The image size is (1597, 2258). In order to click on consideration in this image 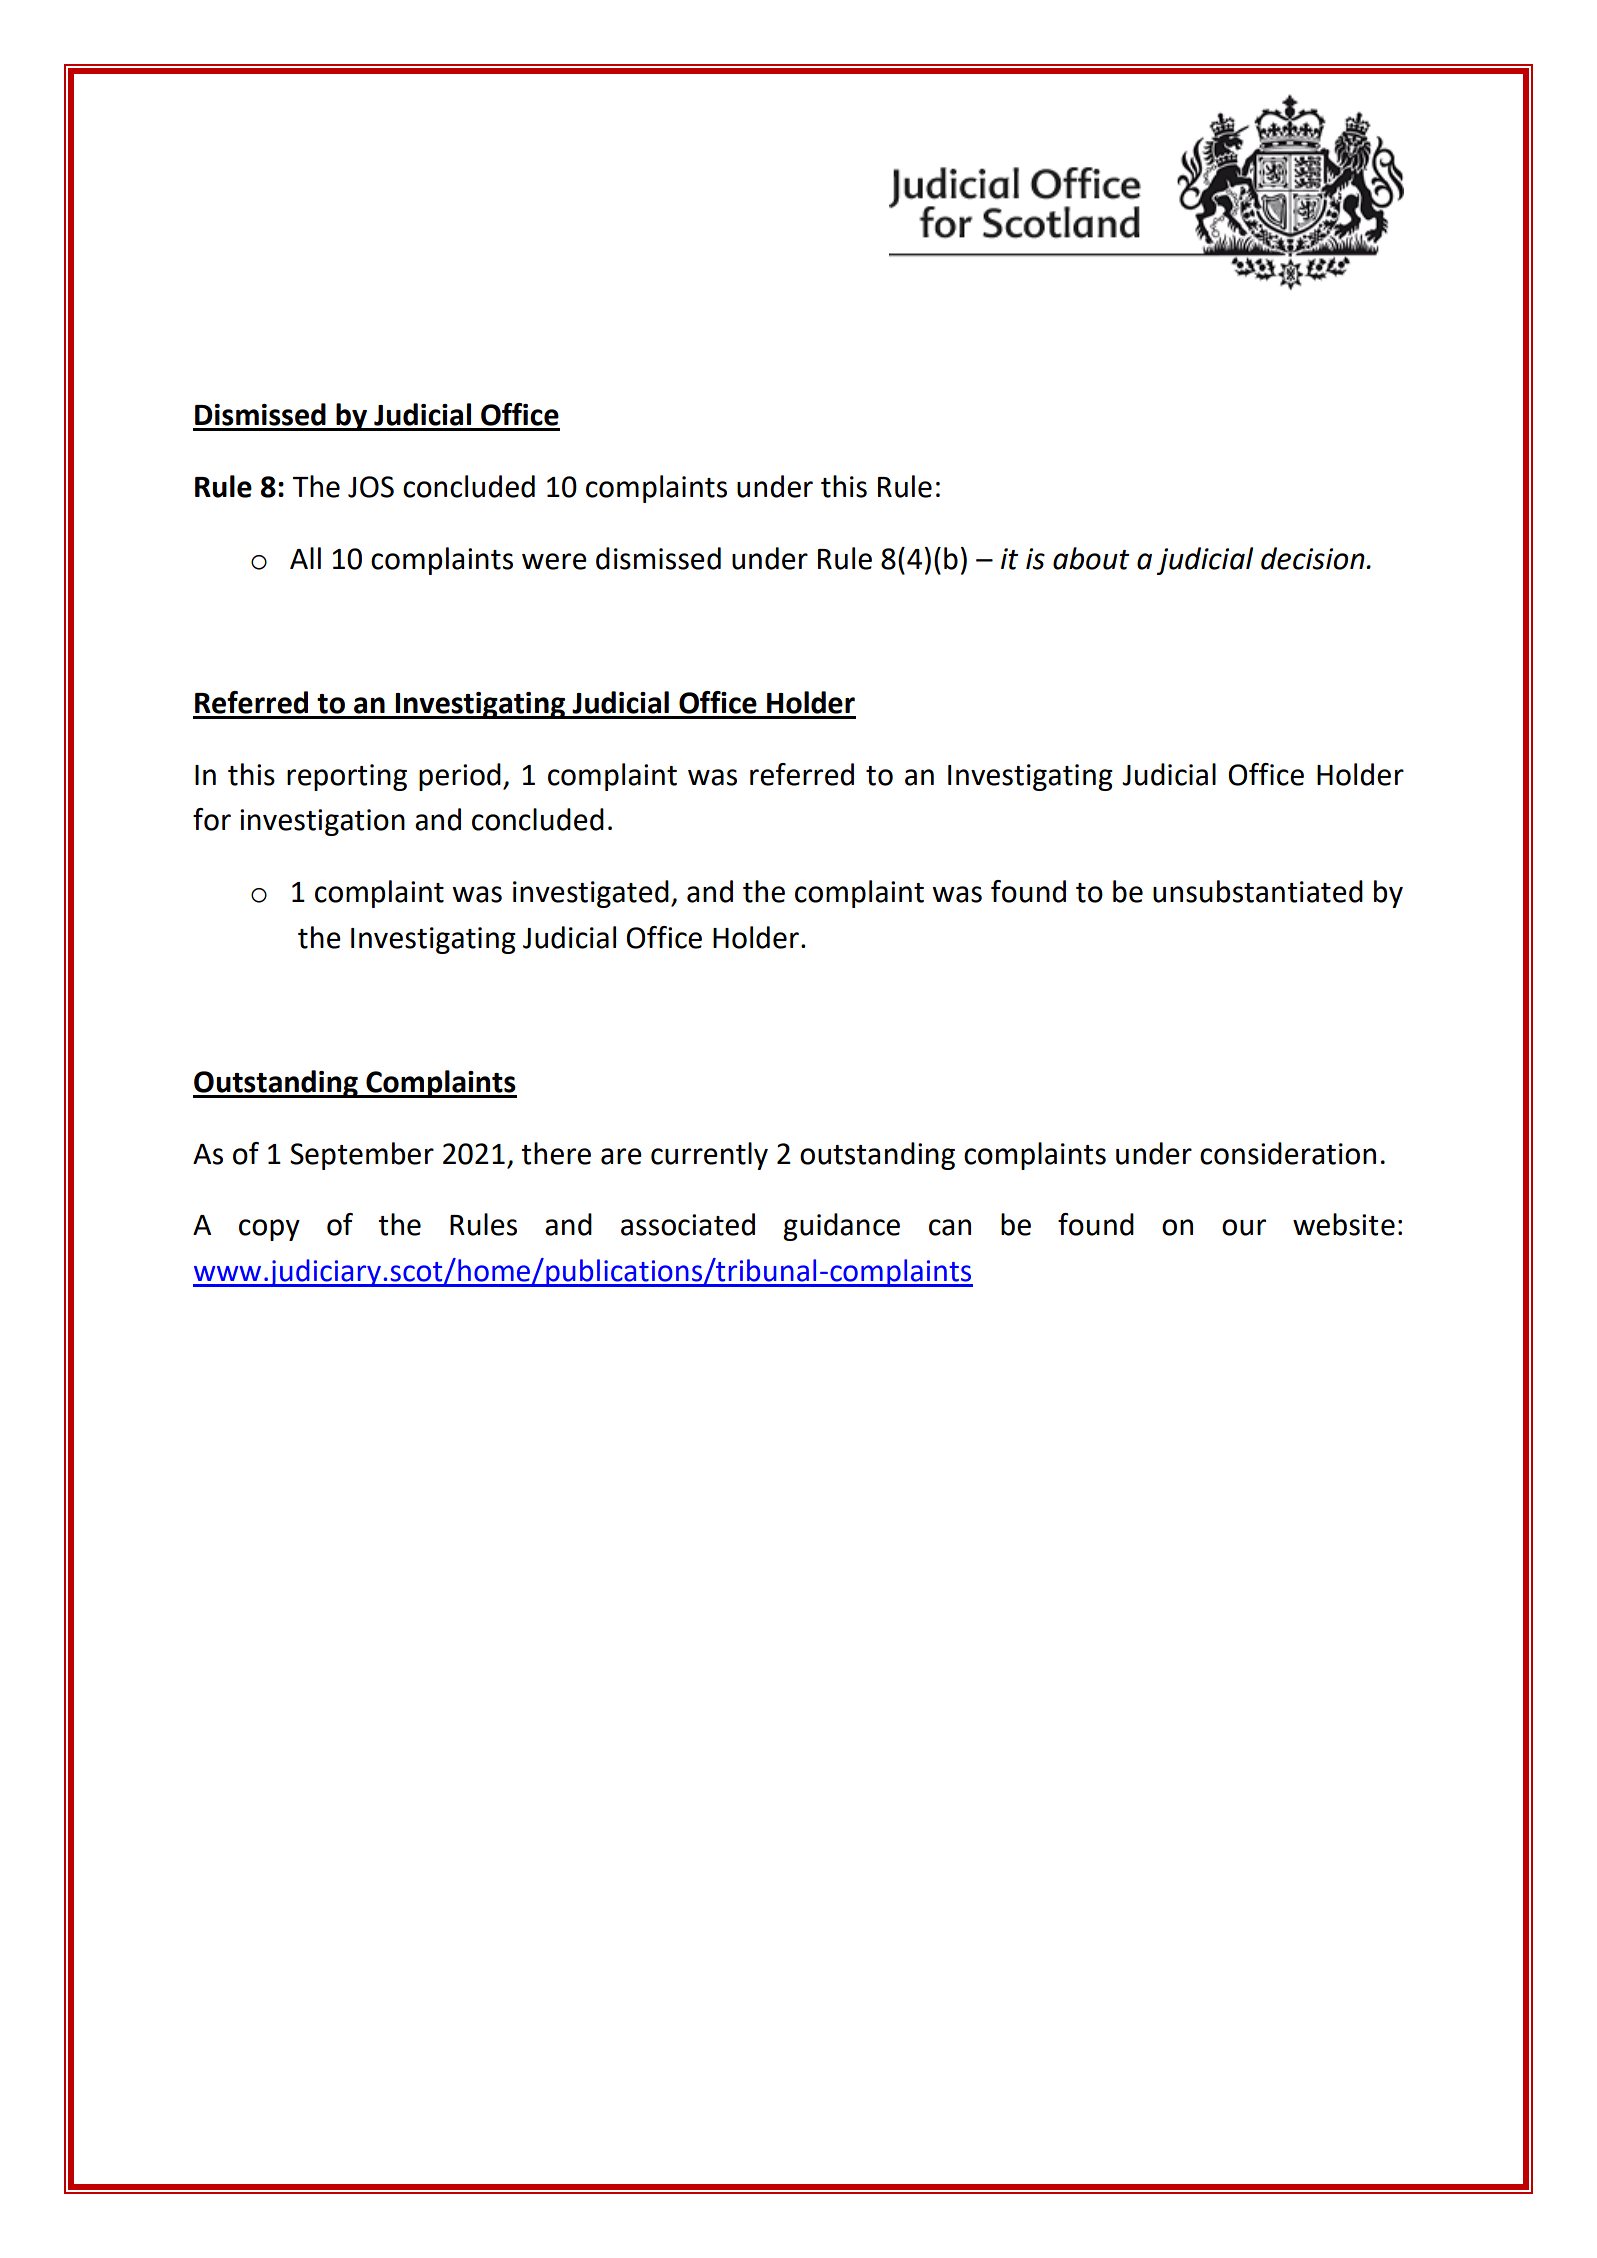, I will do `click(1288, 1153)`.
